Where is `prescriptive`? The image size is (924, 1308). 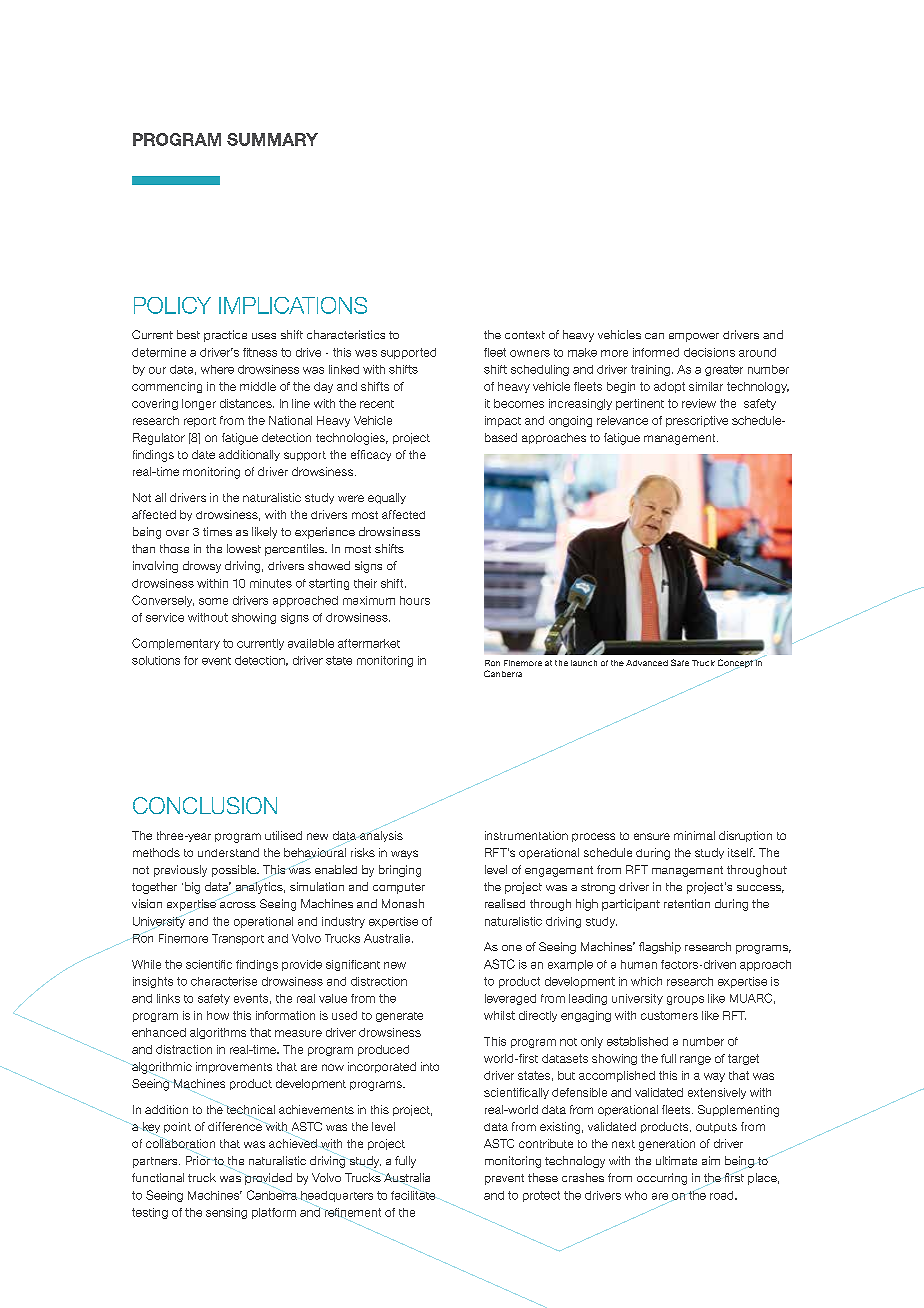
prescriptive is located at coordinates (697, 421).
